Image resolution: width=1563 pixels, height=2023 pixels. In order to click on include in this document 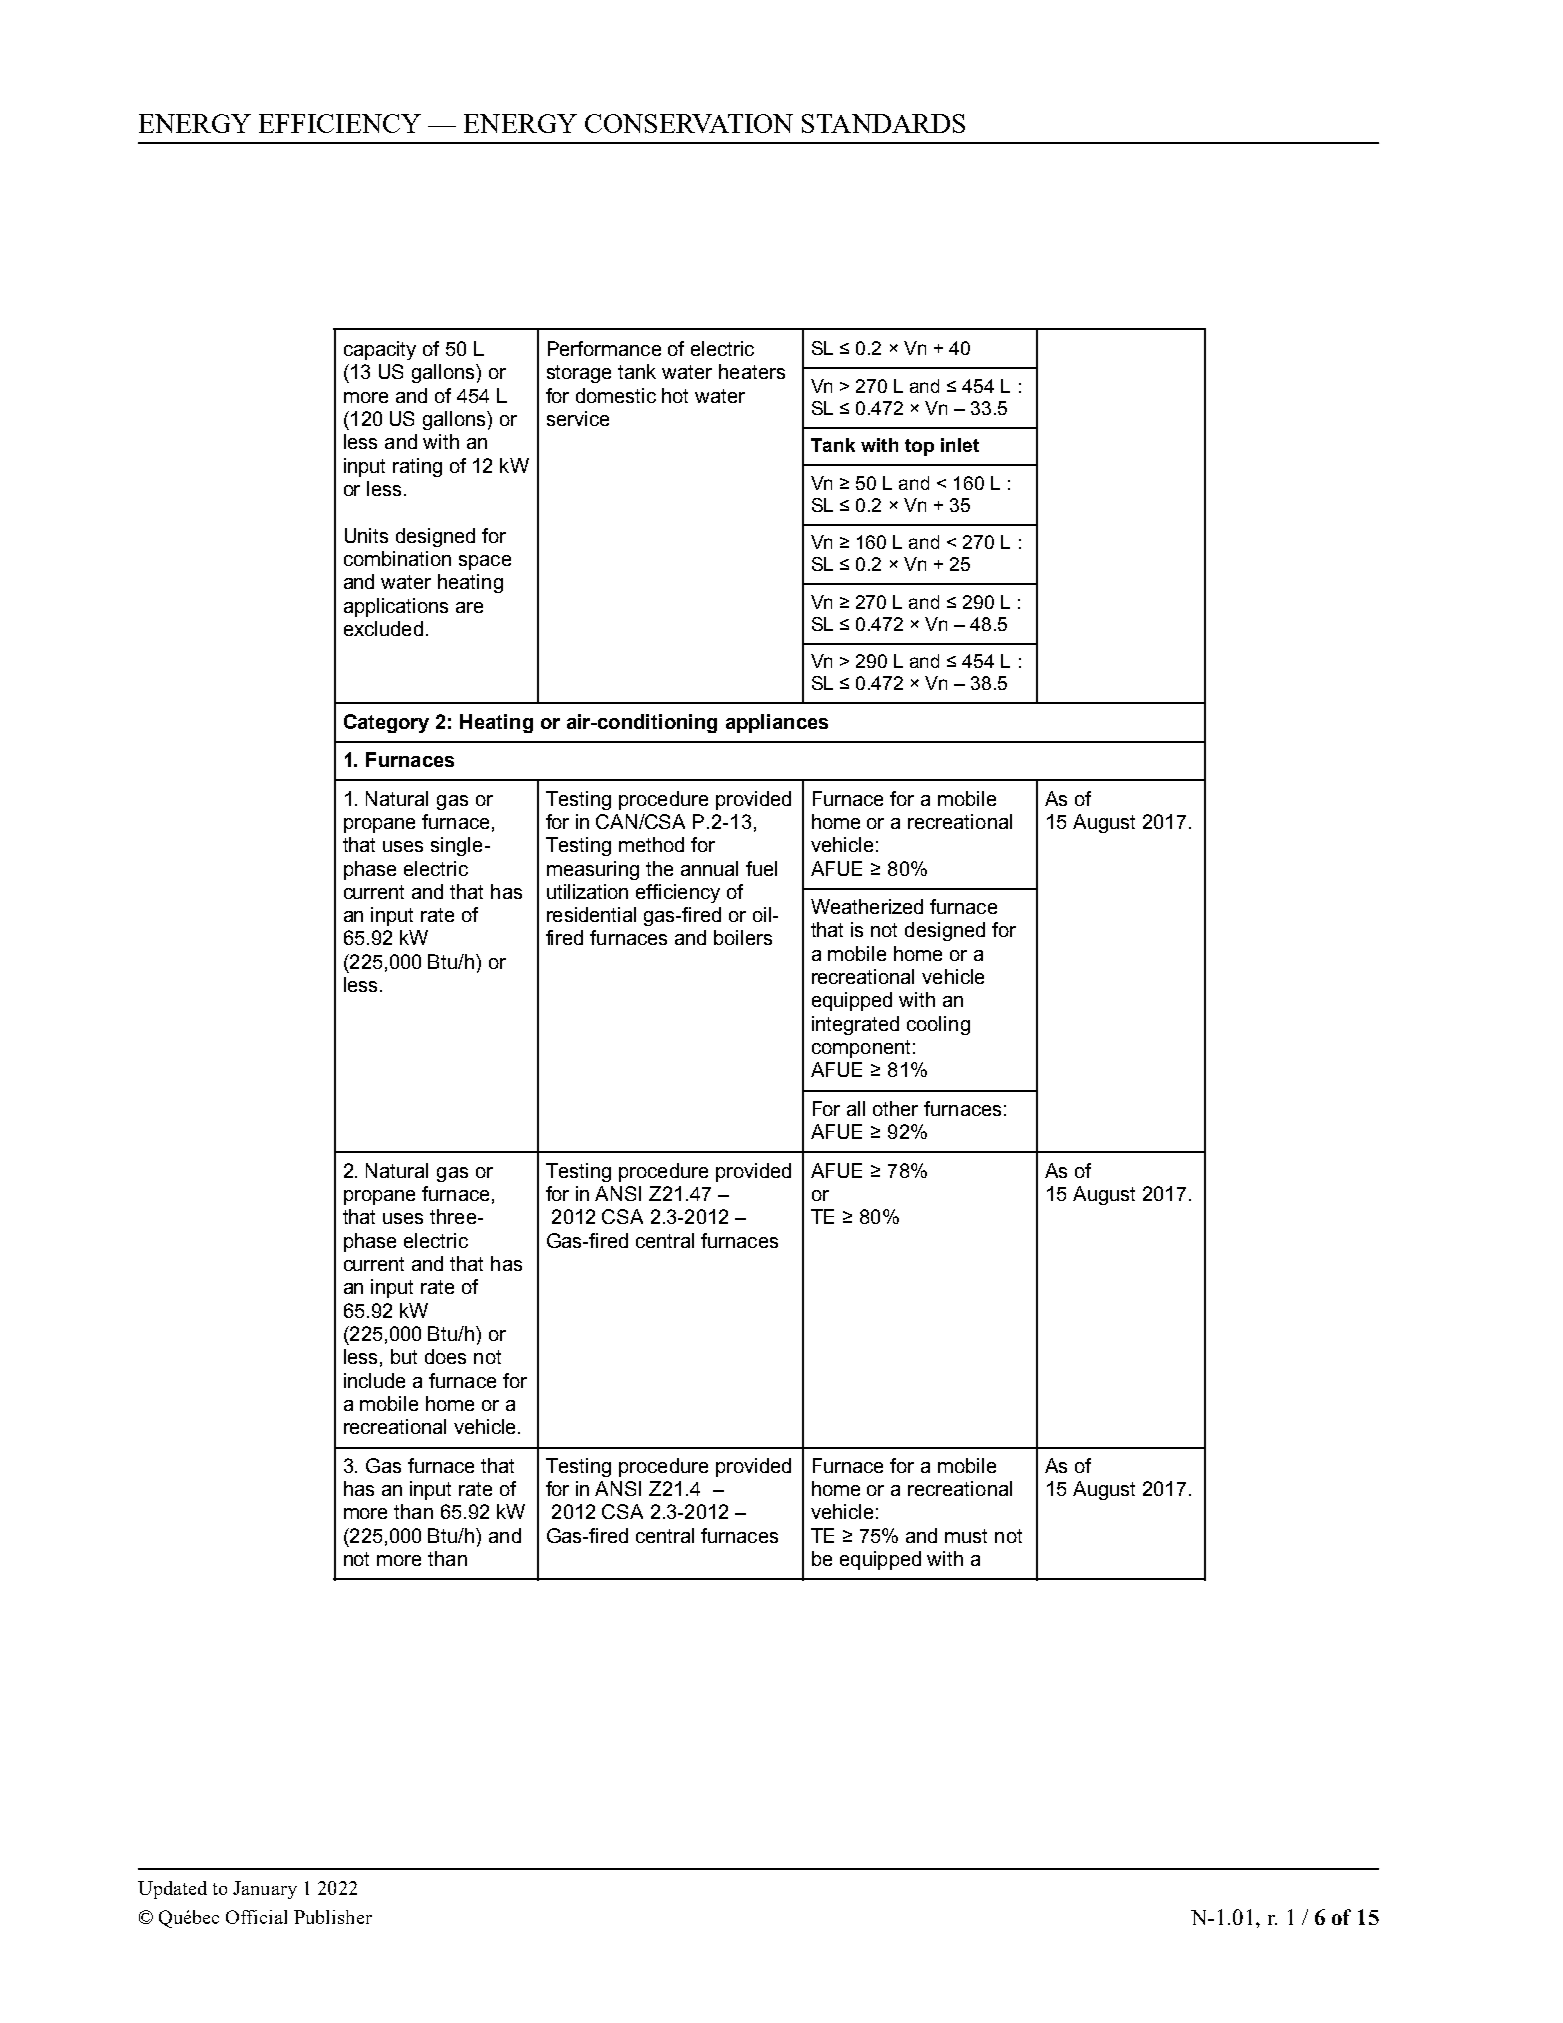, I will do `click(374, 1380)`.
